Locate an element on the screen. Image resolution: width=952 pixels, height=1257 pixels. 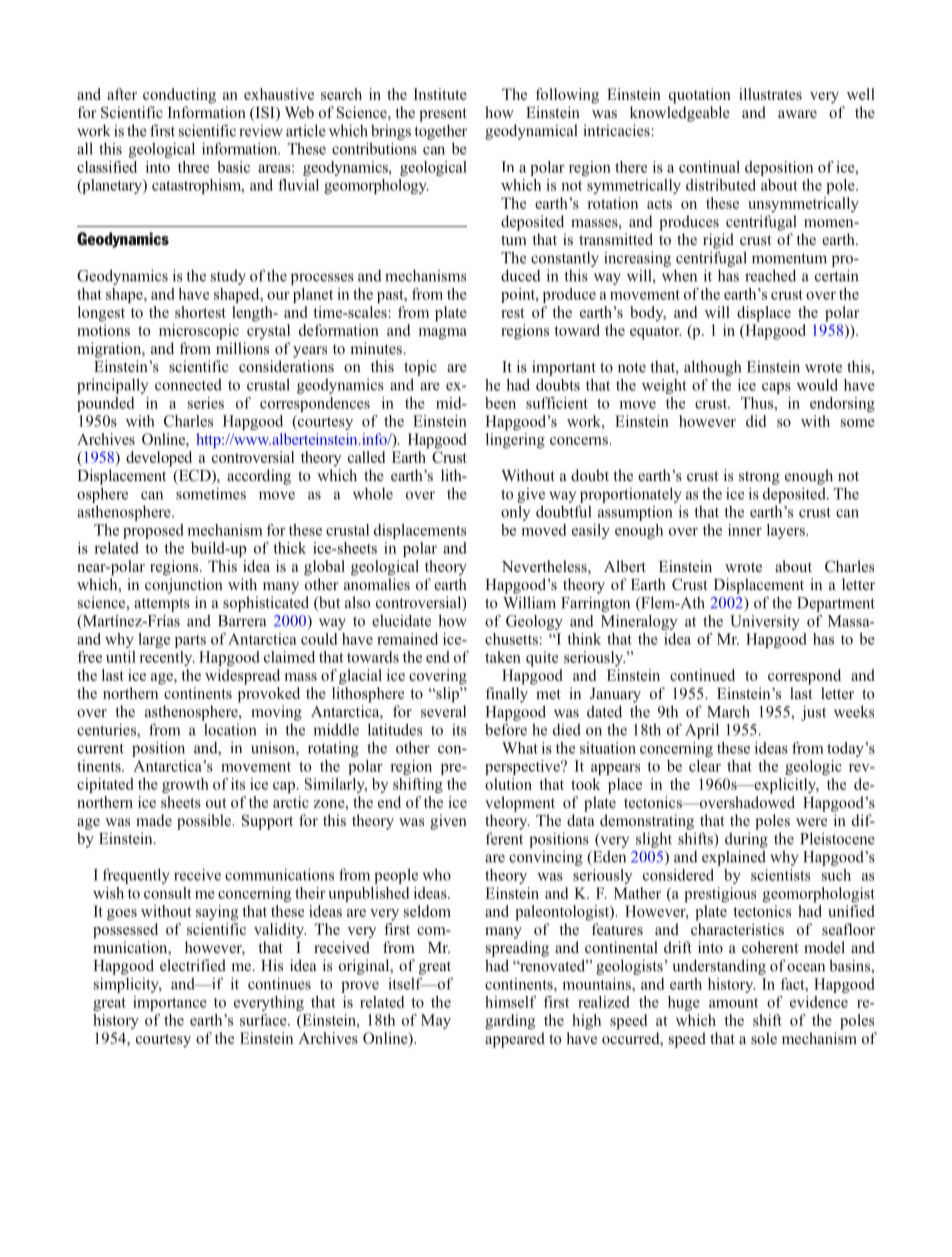
present is located at coordinates (443, 115).
